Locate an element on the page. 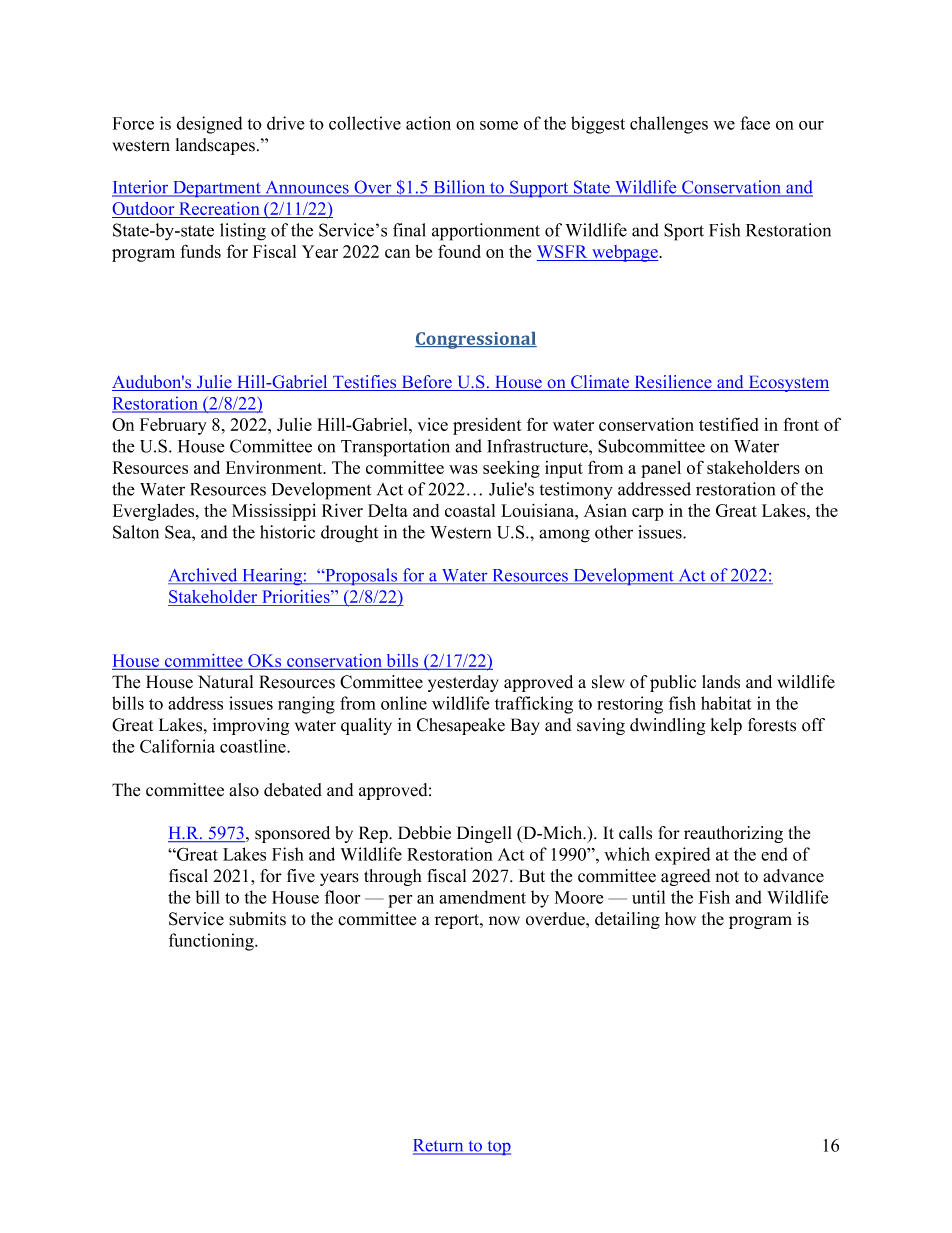 This page has width=952, height=1233. face is located at coordinates (755, 123).
